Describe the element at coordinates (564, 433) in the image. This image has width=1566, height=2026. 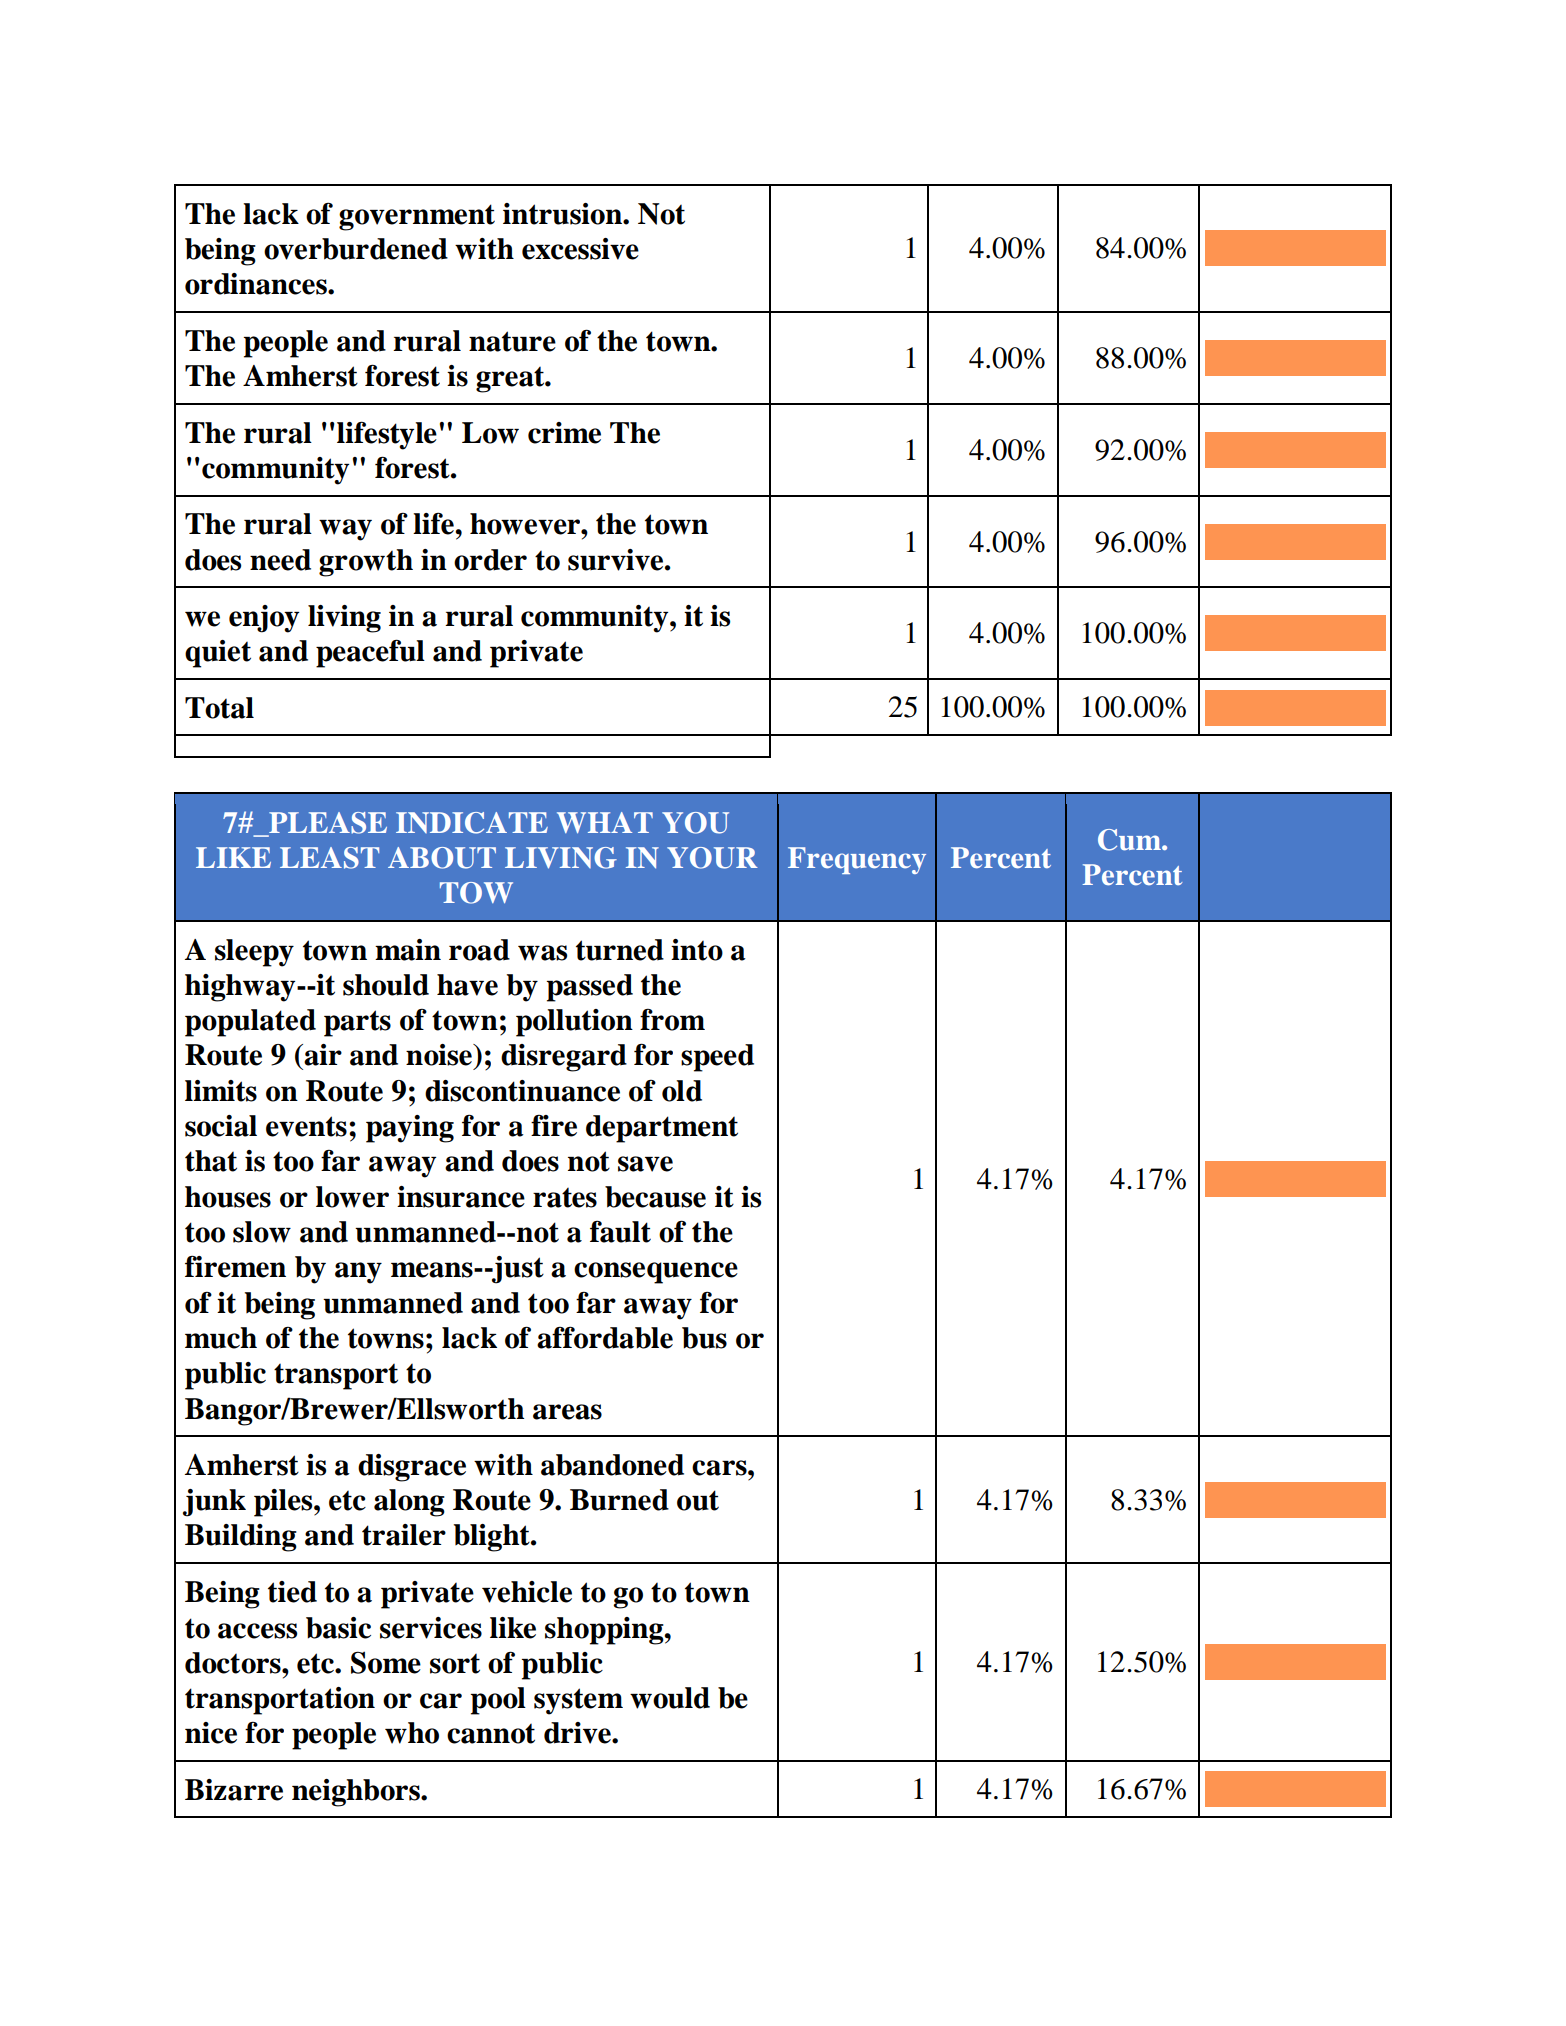
I see `crime` at that location.
